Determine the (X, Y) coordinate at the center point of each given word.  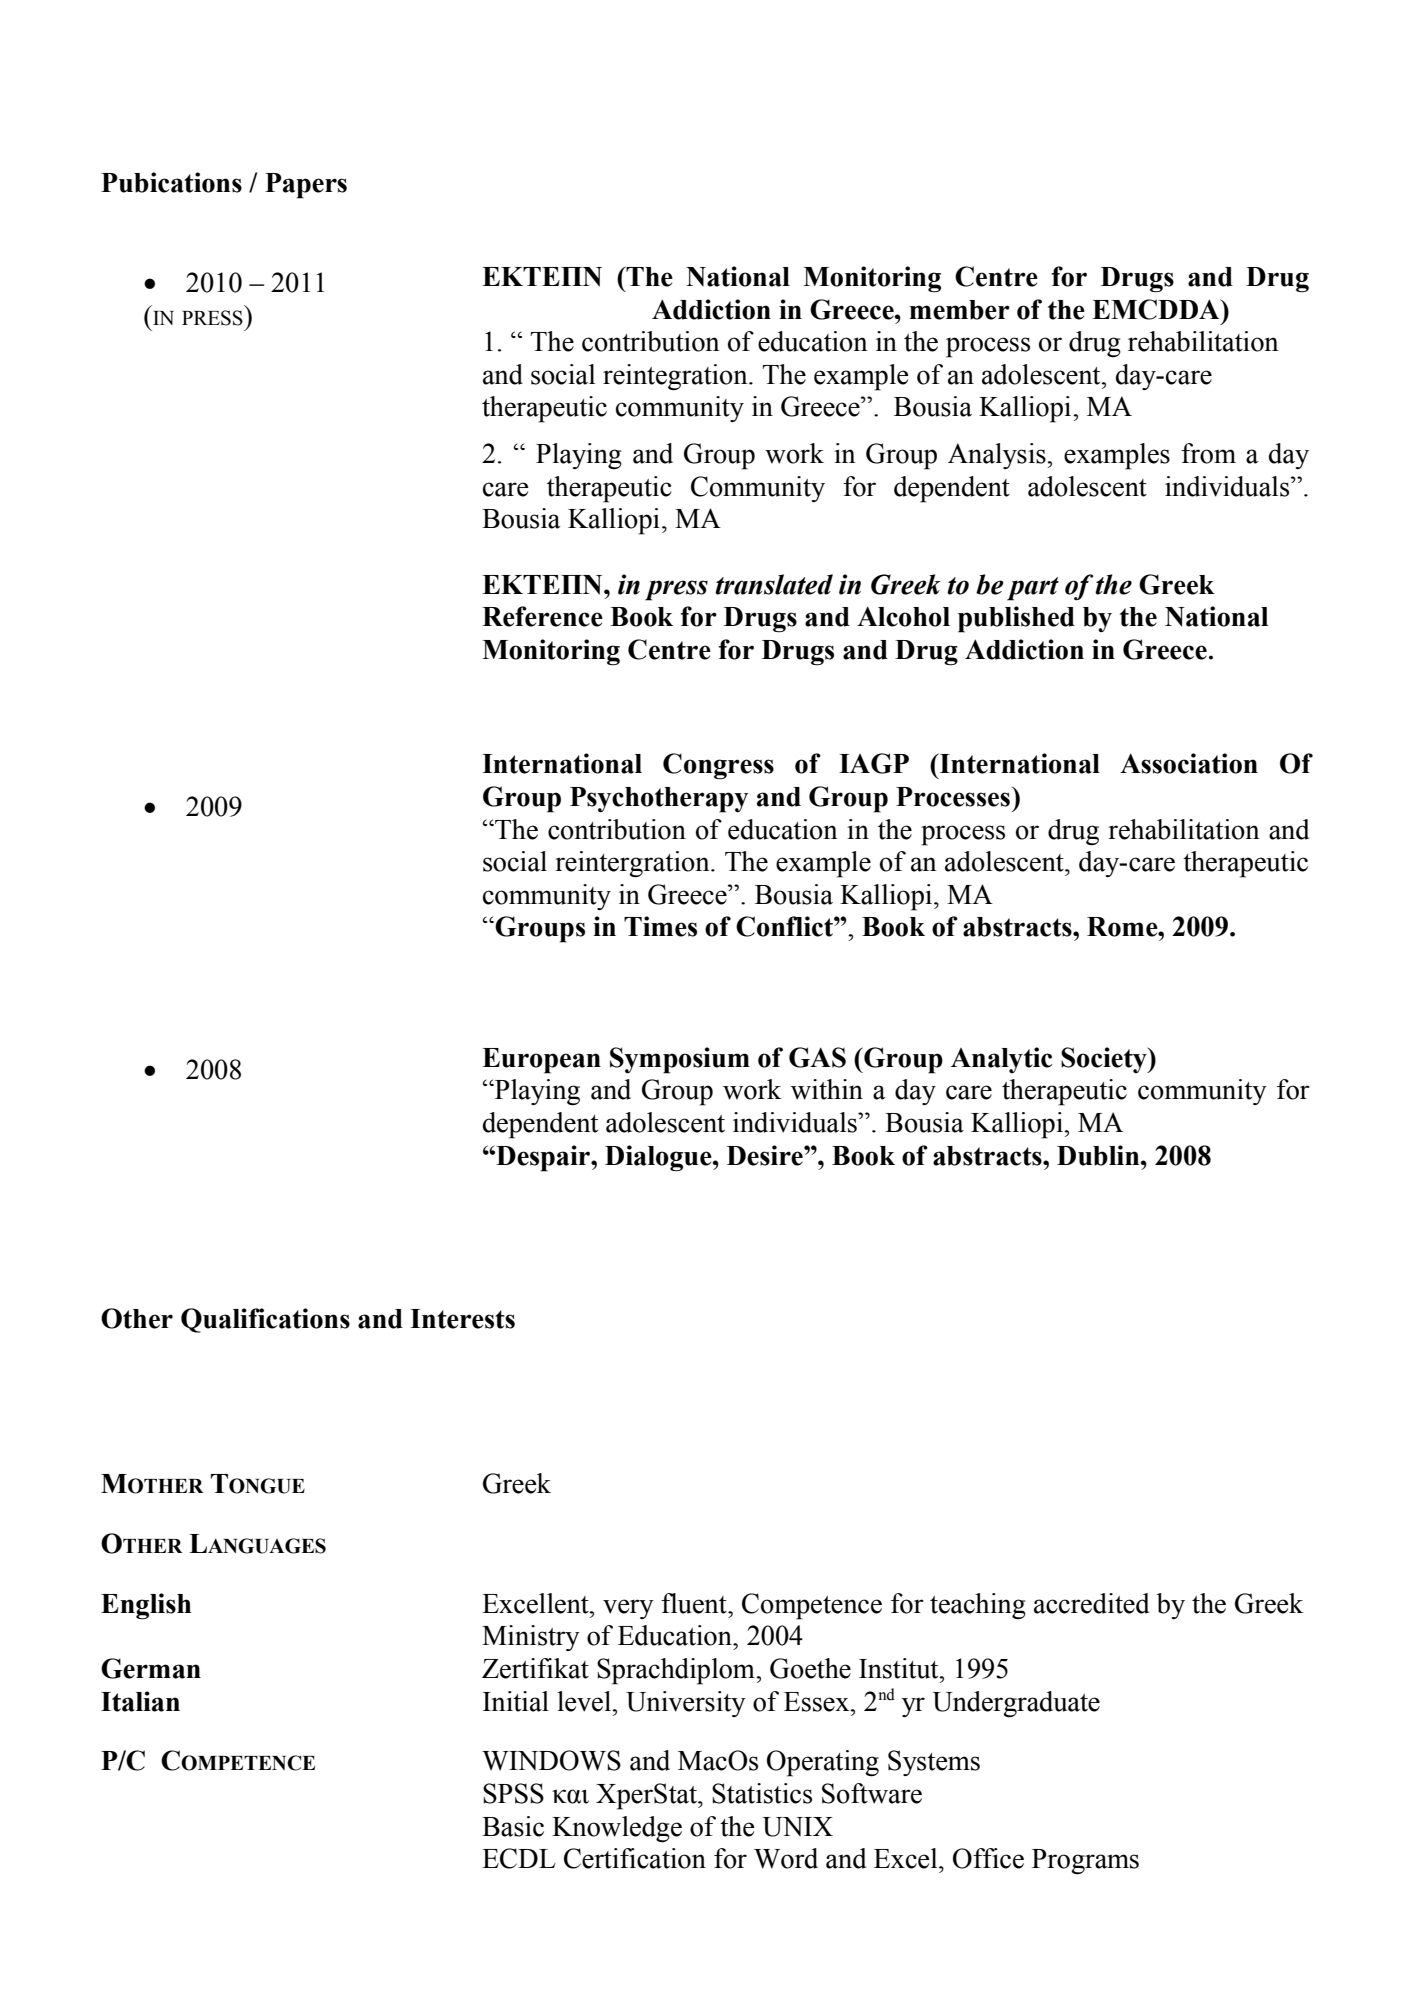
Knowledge (617, 1829)
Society (1105, 1060)
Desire (766, 1155)
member (960, 310)
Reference (542, 616)
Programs (1085, 1862)
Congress (718, 766)
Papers (306, 186)
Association (1189, 763)
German (151, 1668)
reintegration (676, 377)
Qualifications (265, 1320)
